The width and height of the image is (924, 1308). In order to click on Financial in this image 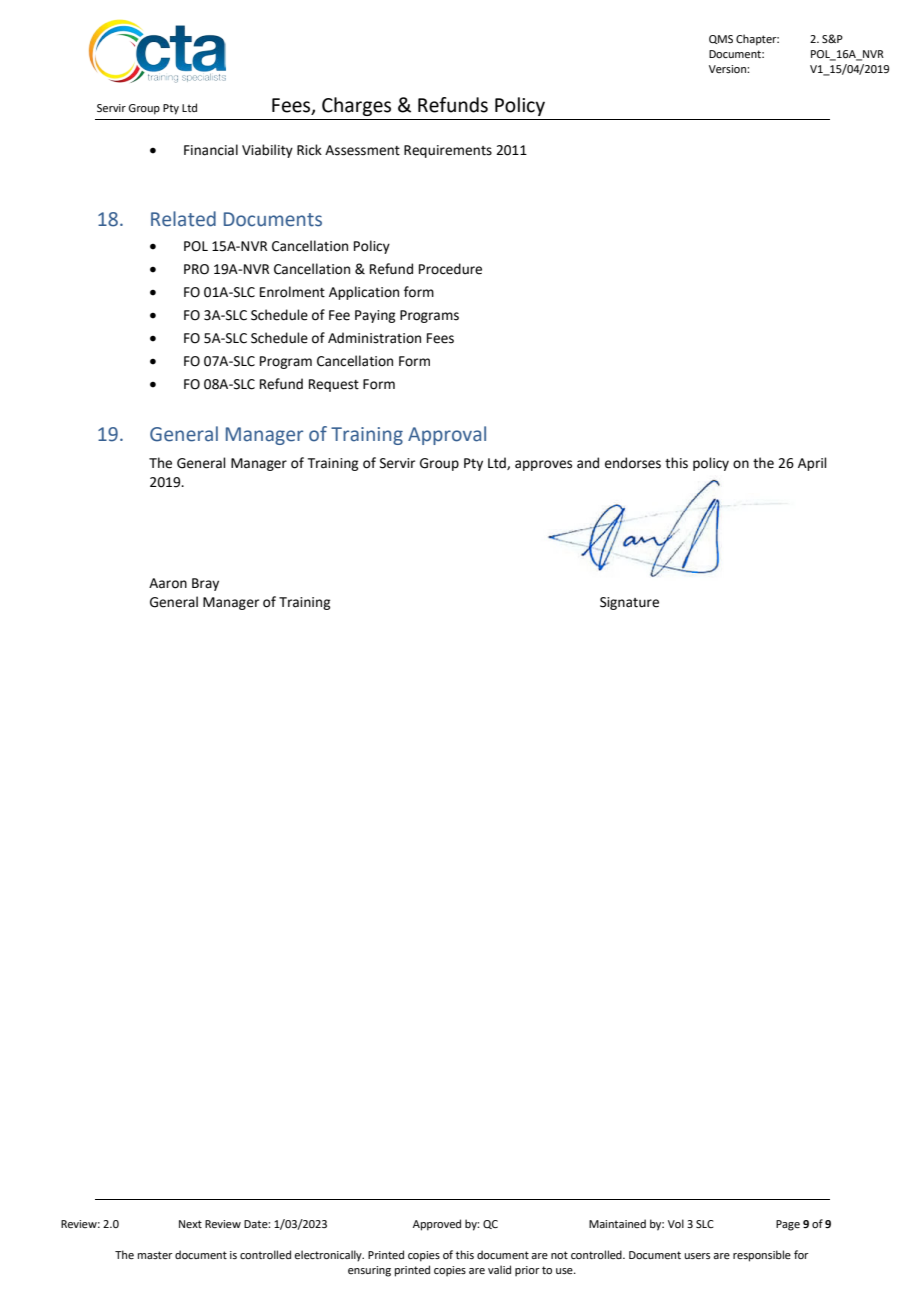, I will do `click(211, 150)`.
